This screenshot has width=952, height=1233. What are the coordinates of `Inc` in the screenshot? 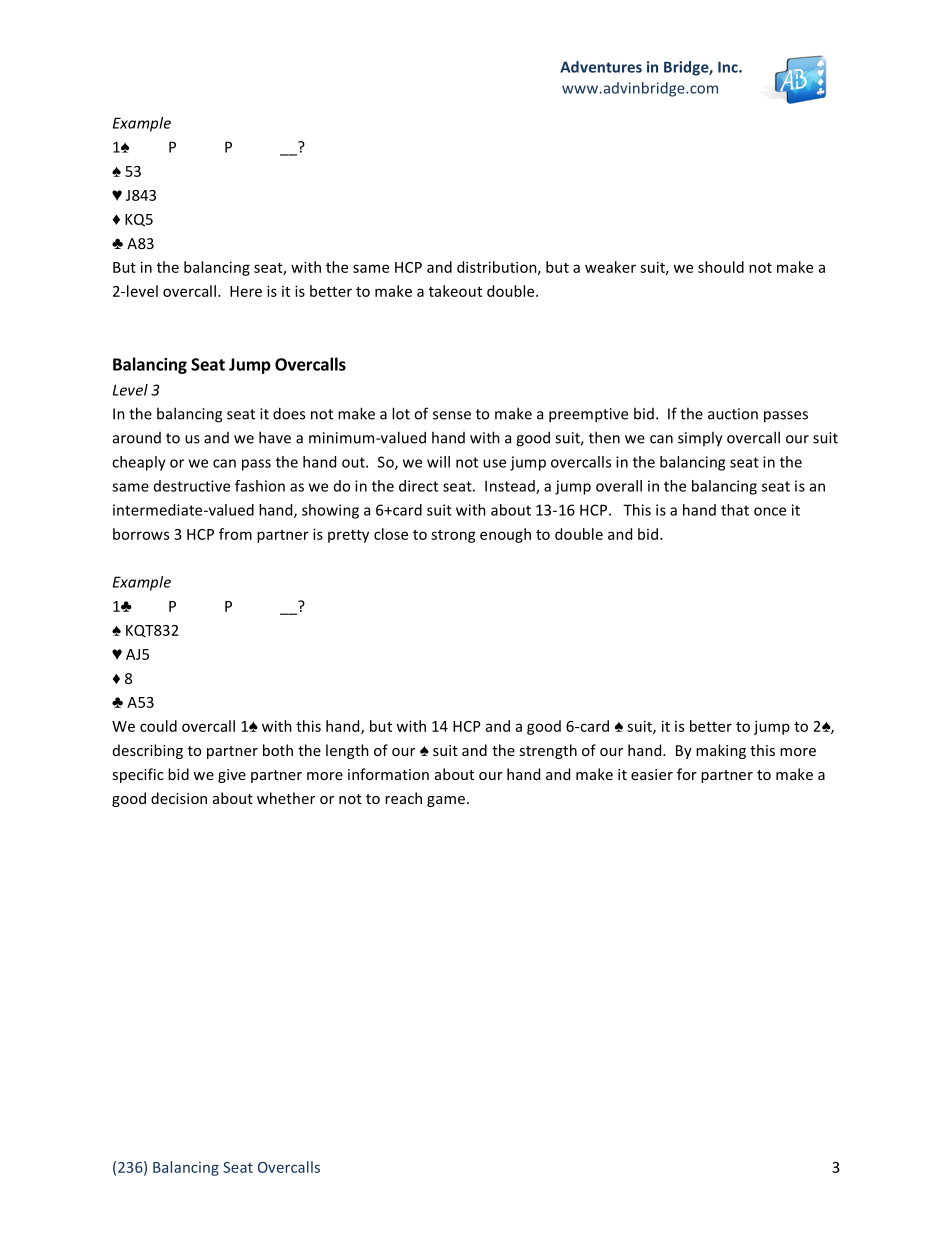 It's located at (729, 67).
